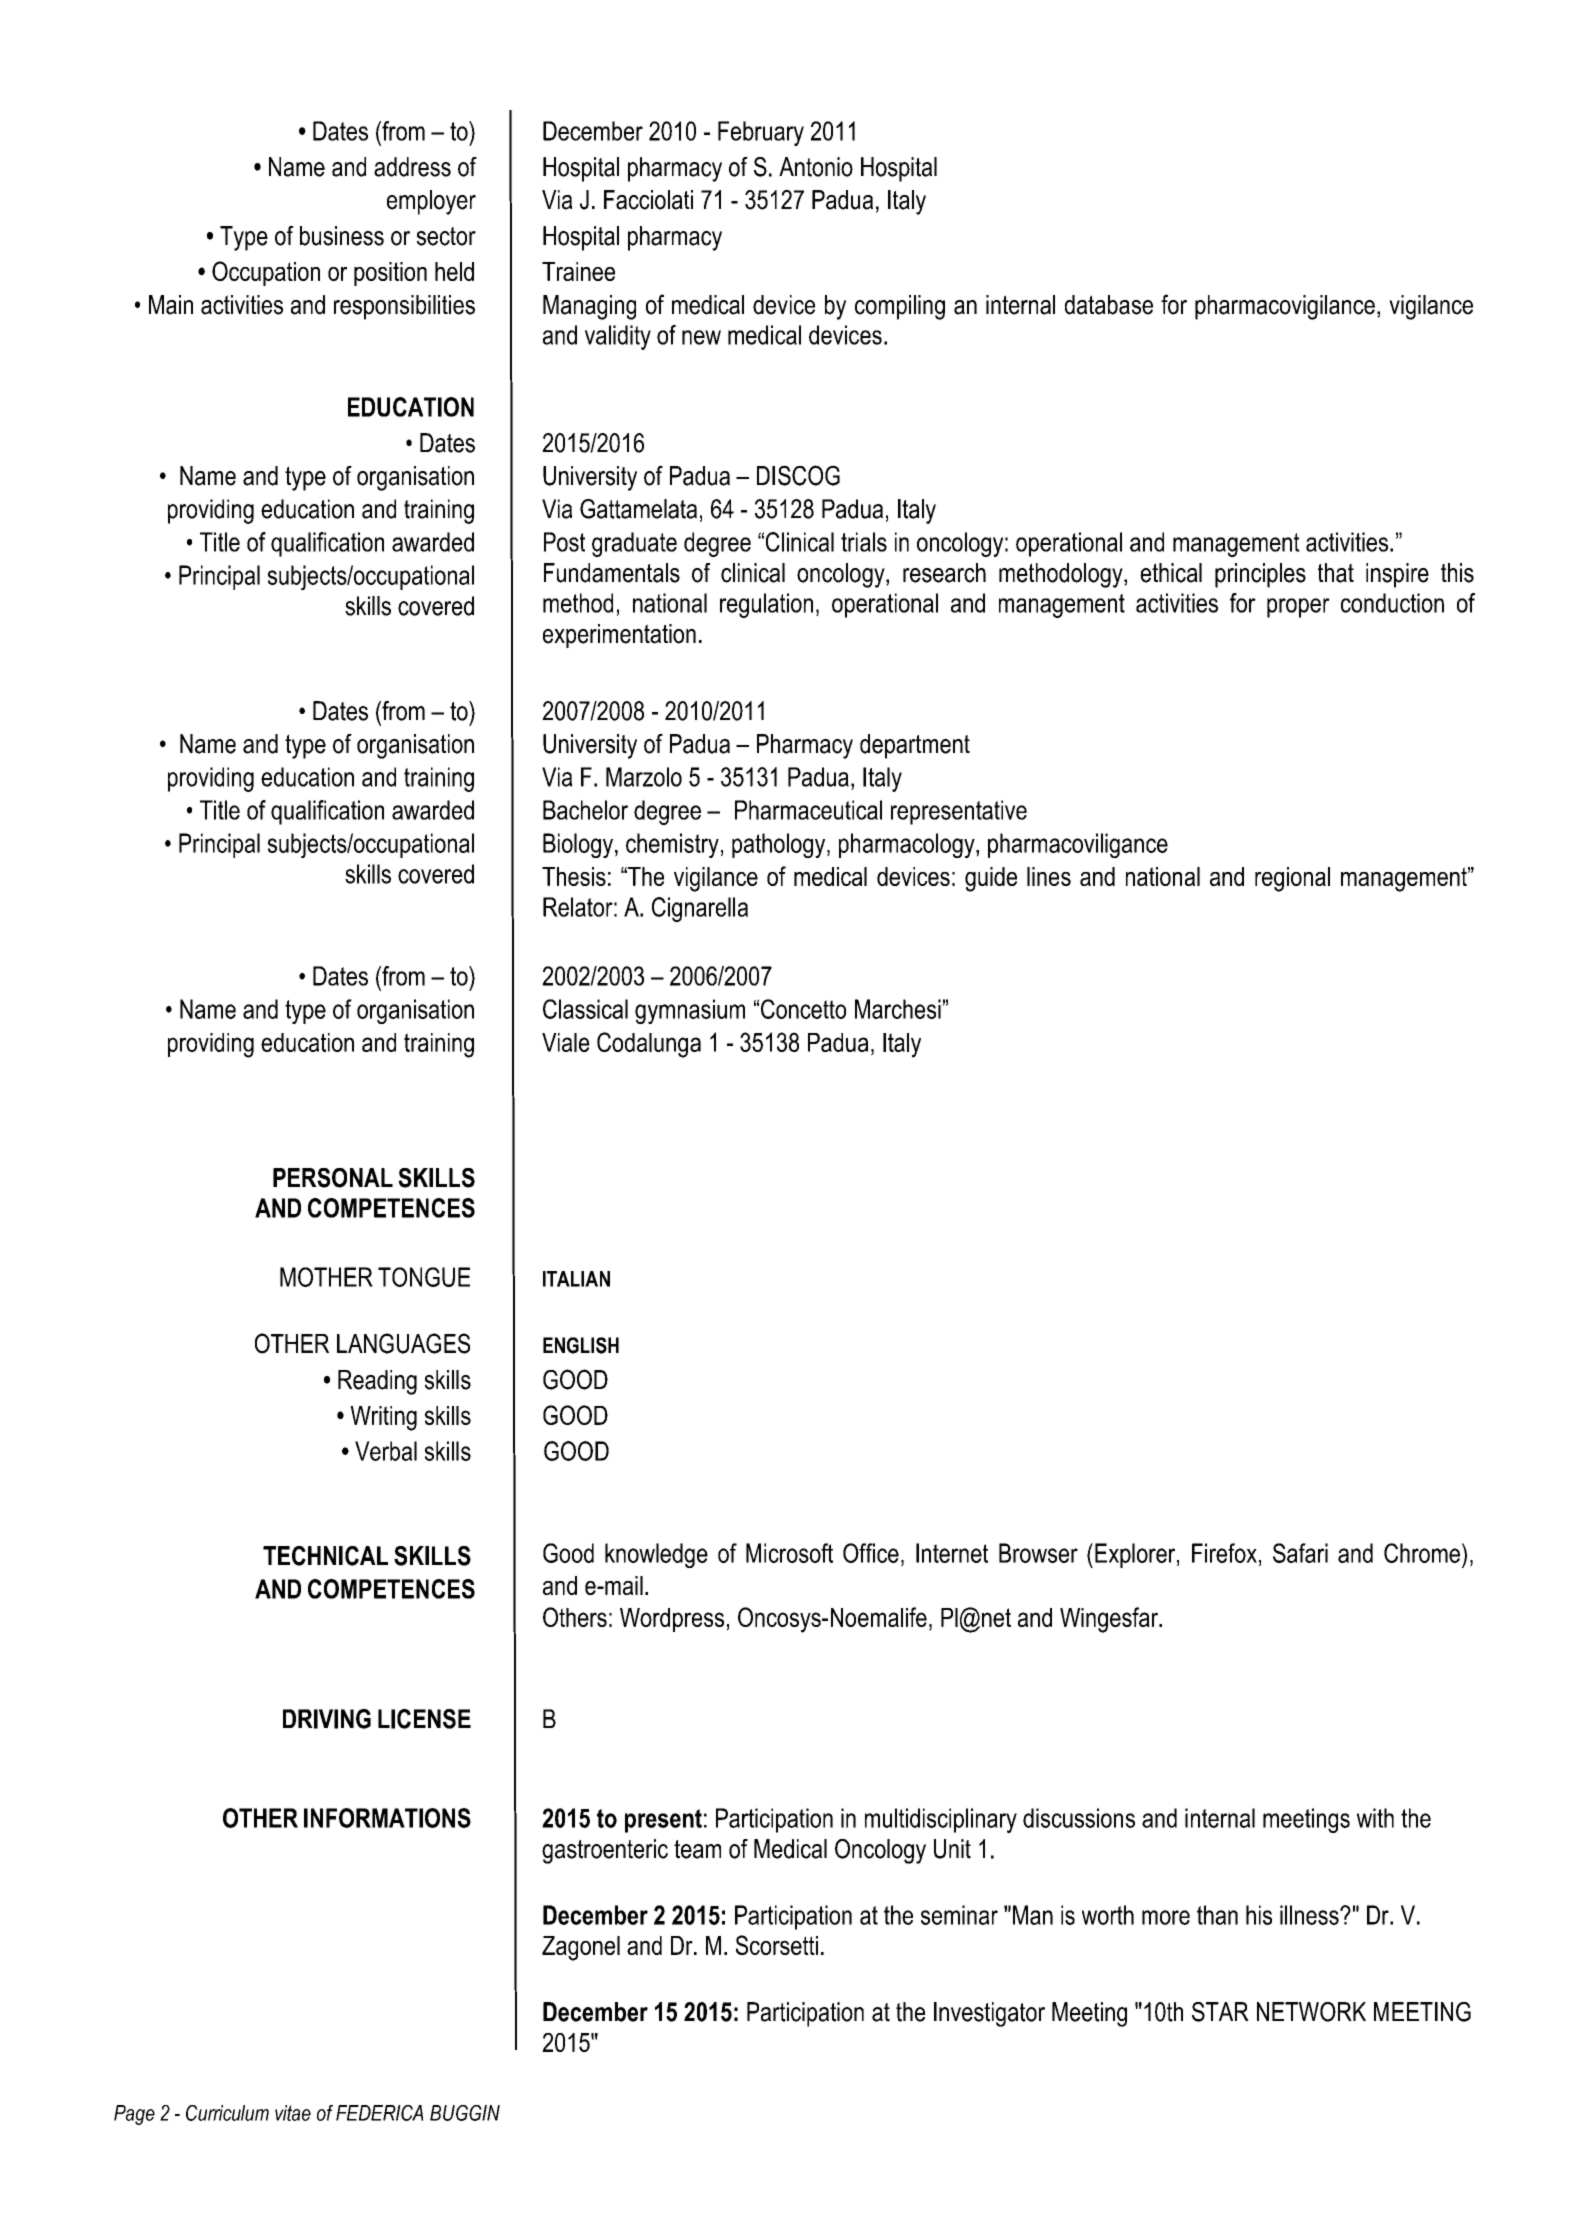 The width and height of the page is (1582, 2239). What do you see at coordinates (789, 1553) in the page?
I see `Microsoft` at bounding box center [789, 1553].
